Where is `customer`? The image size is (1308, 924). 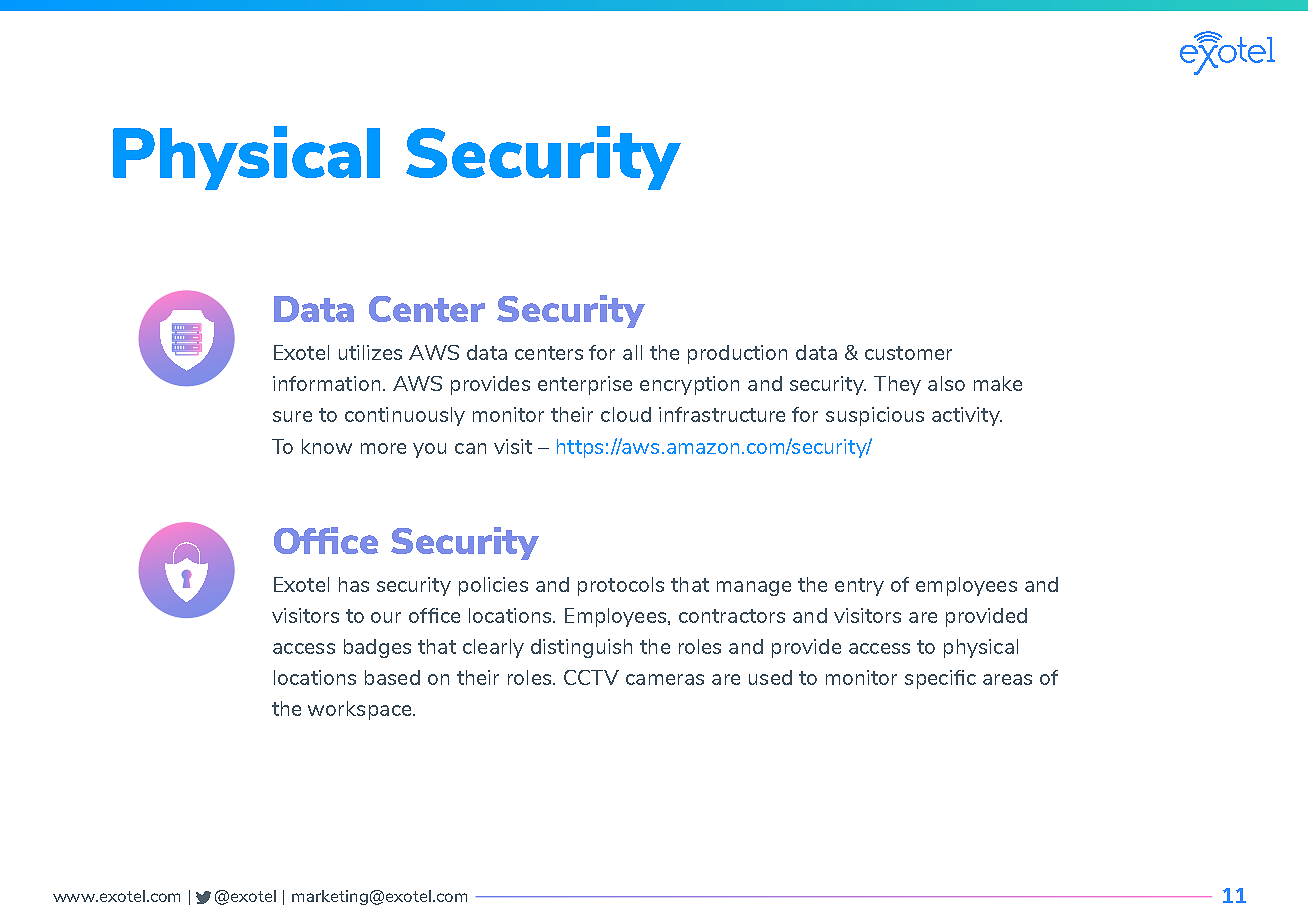 customer is located at coordinates (908, 353).
